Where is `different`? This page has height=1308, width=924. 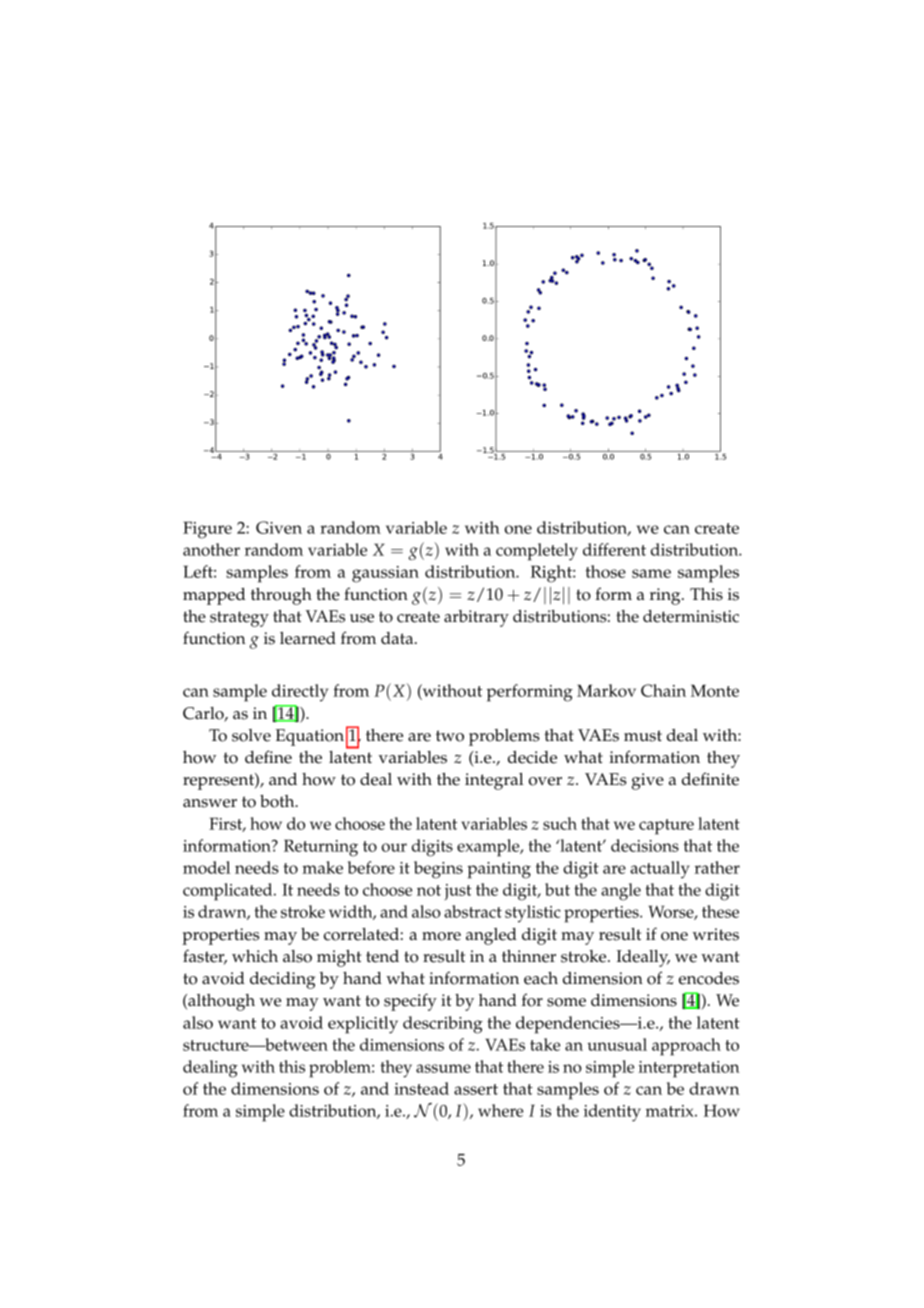 different is located at coordinates (614, 549).
